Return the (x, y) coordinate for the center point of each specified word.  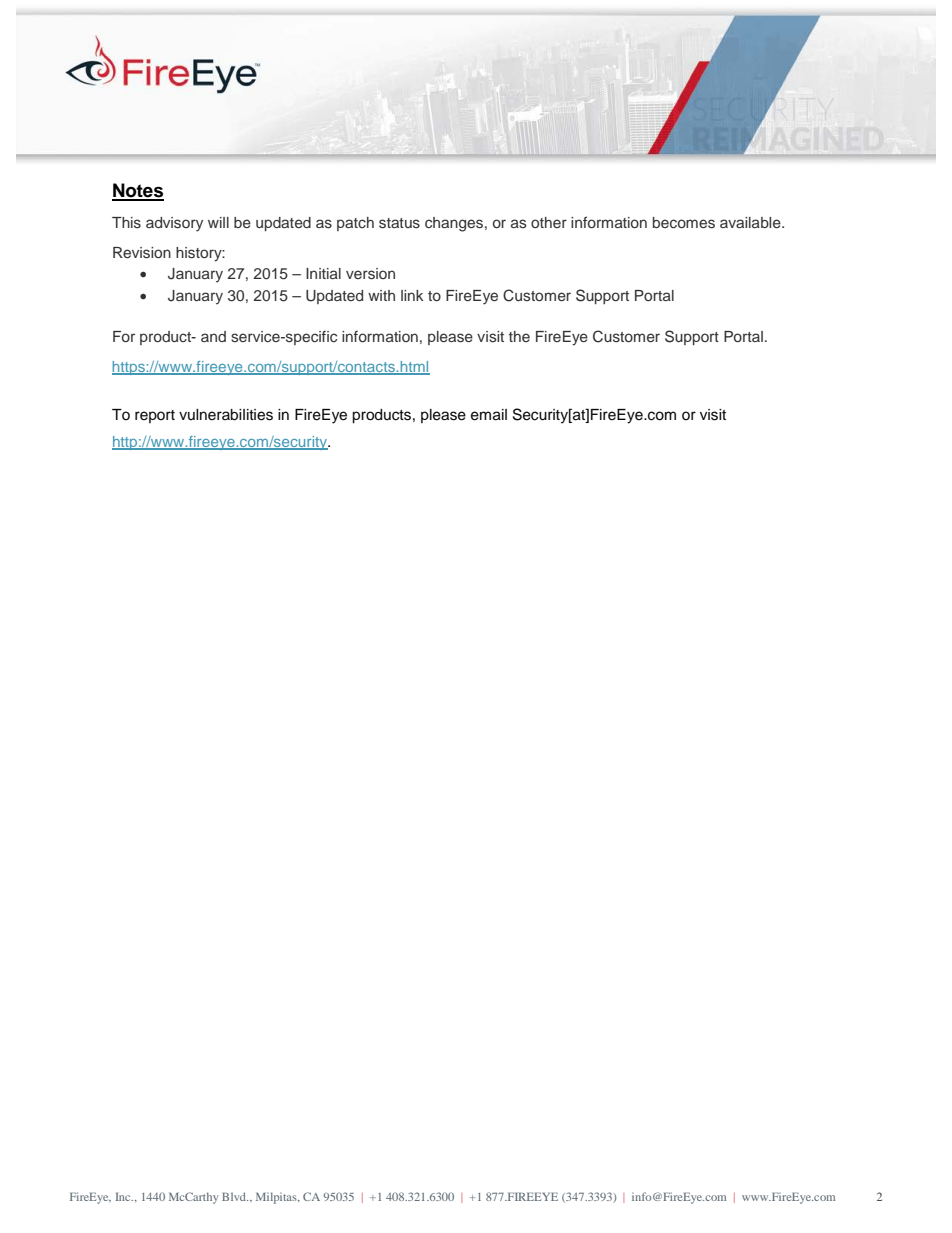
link (412, 295)
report (155, 416)
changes (454, 224)
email (489, 415)
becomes (684, 223)
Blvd (235, 1196)
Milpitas (277, 1198)
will (218, 222)
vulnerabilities (226, 415)
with (381, 295)
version (370, 274)
